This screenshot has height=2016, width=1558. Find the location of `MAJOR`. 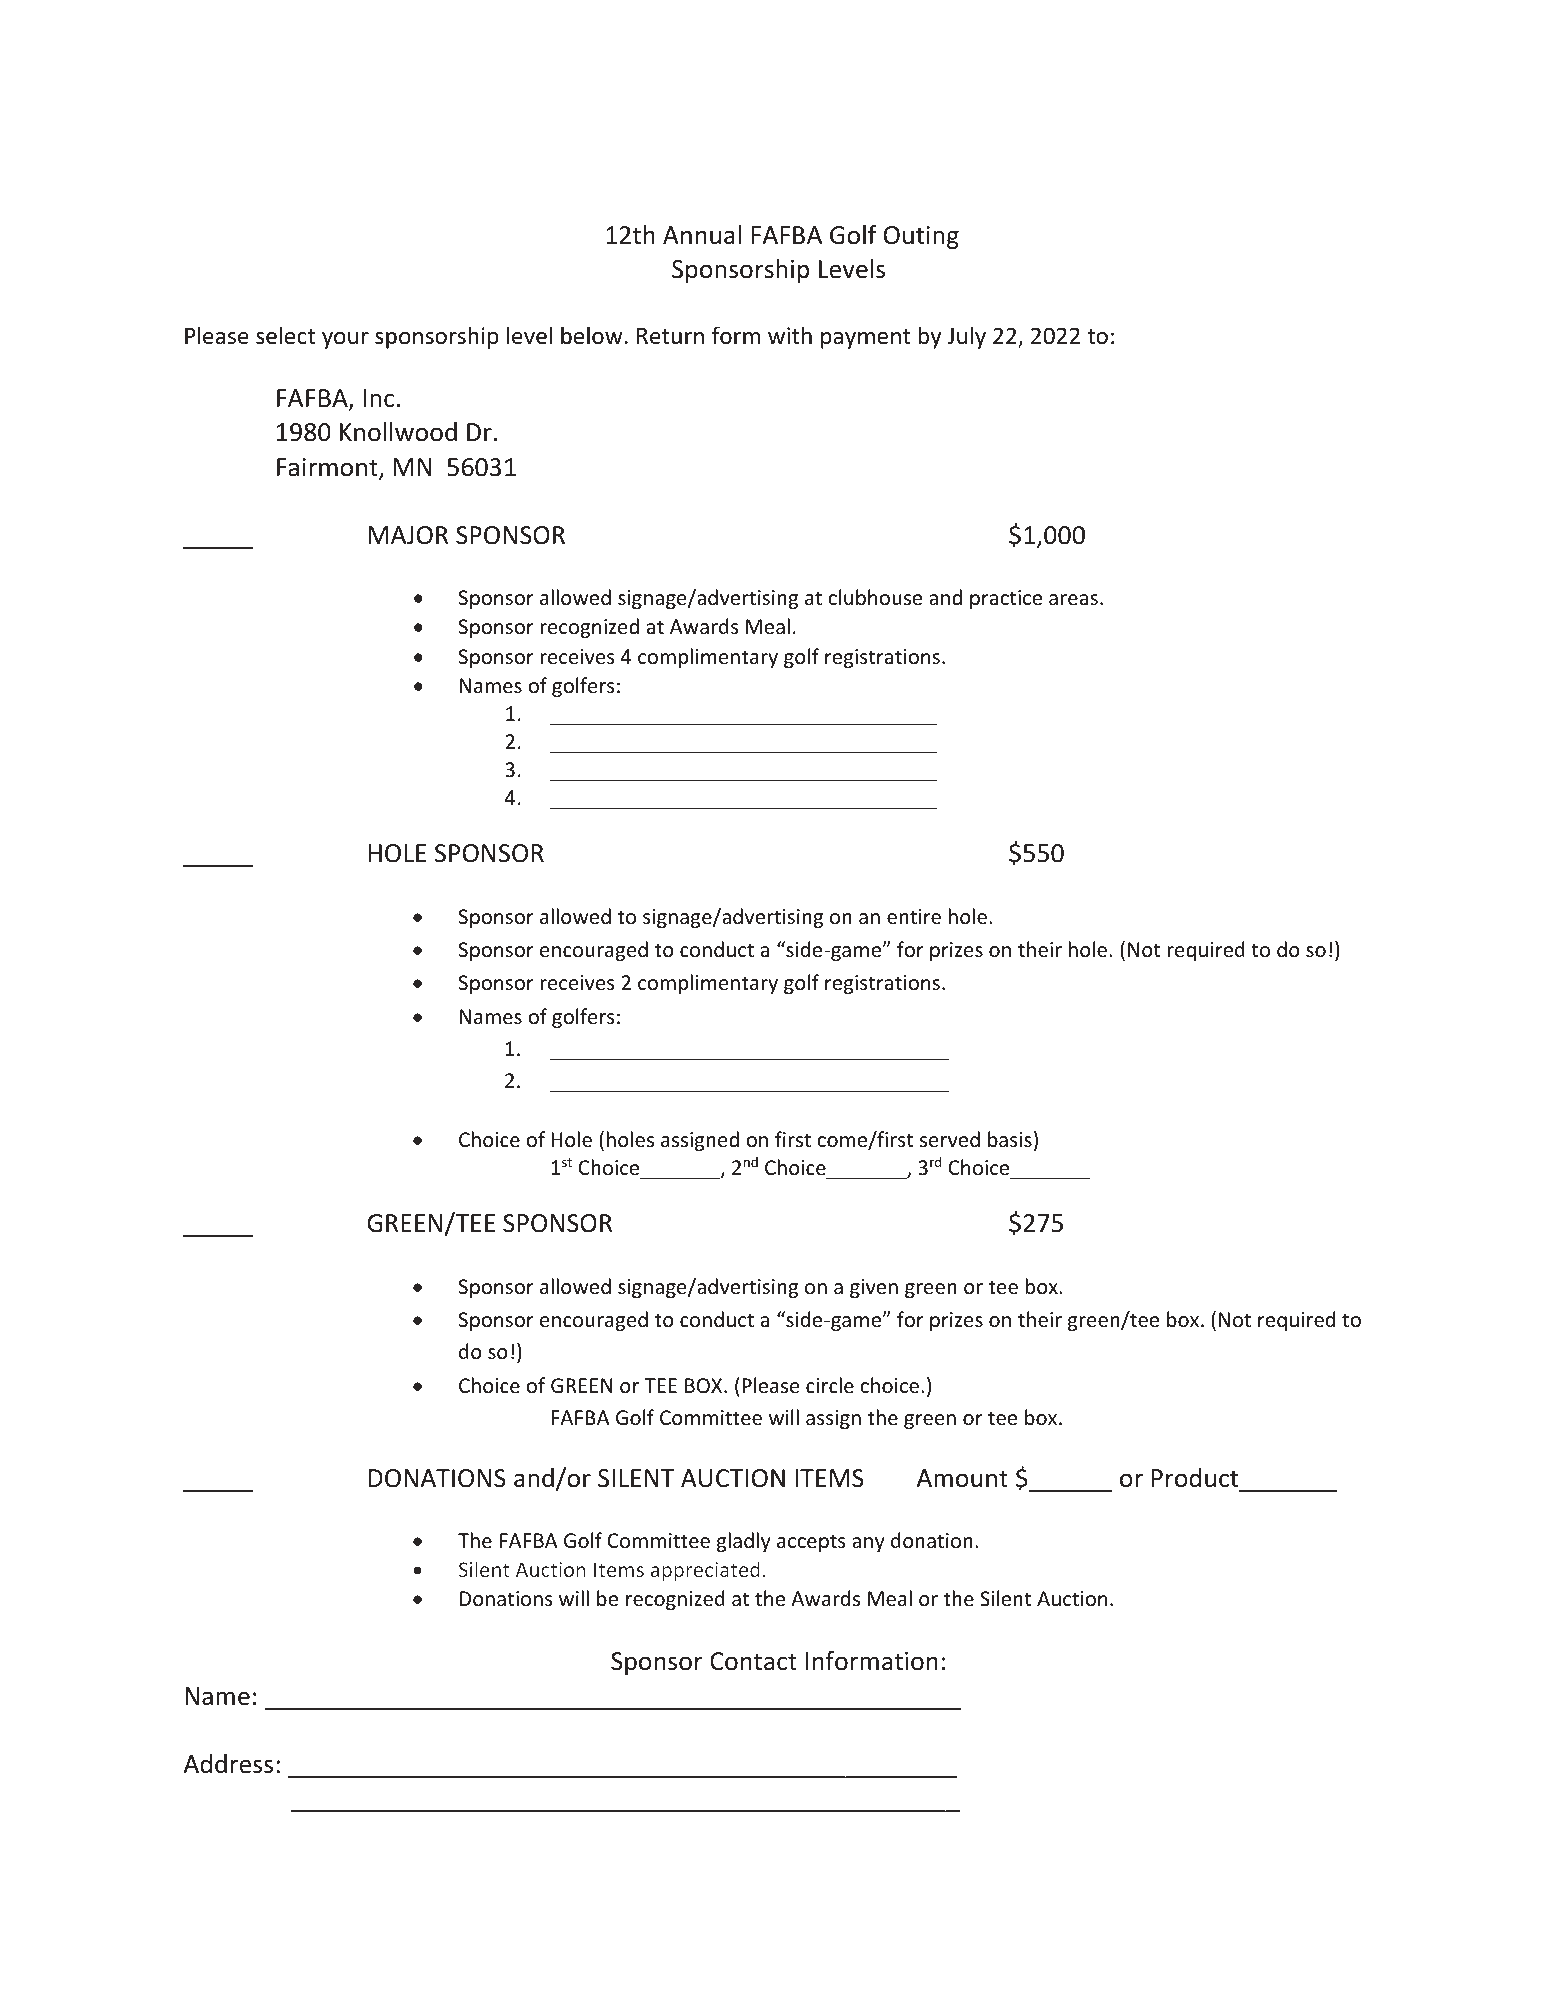

MAJOR is located at coordinates (408, 535).
